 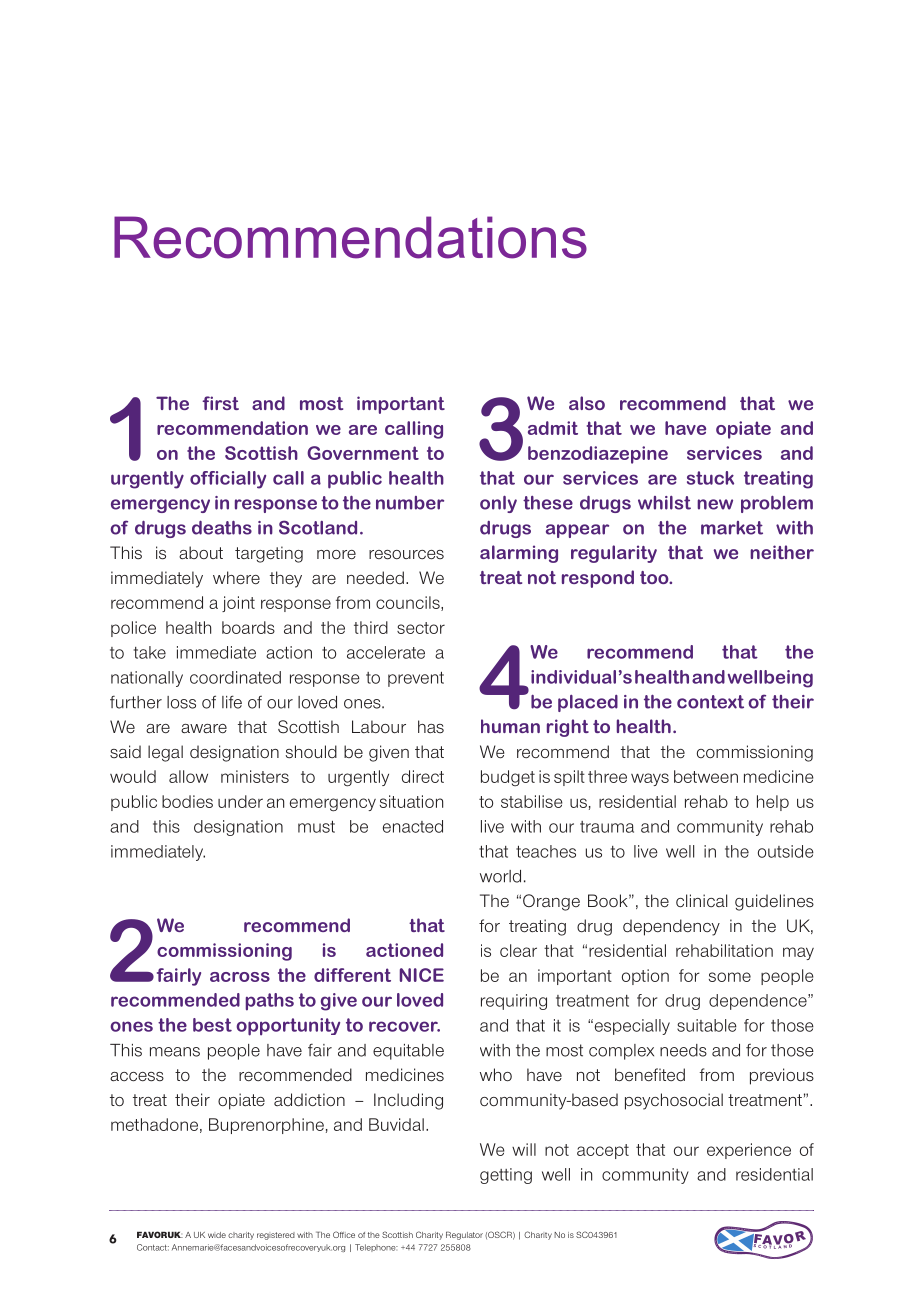 What do you see at coordinates (706, 776) in the screenshot?
I see `between` at bounding box center [706, 776].
